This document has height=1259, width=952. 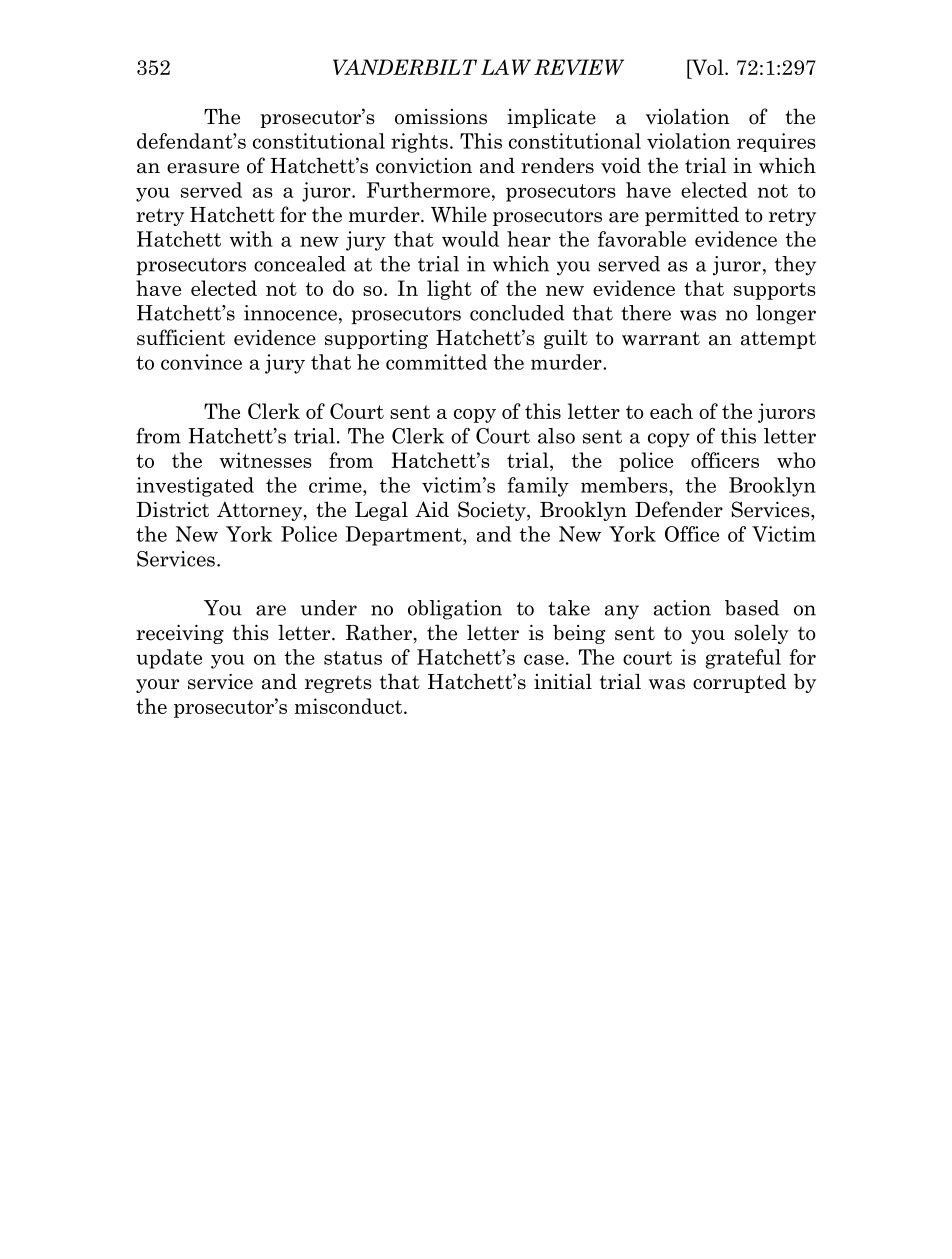 What do you see at coordinates (470, 239) in the document?
I see `would` at bounding box center [470, 239].
